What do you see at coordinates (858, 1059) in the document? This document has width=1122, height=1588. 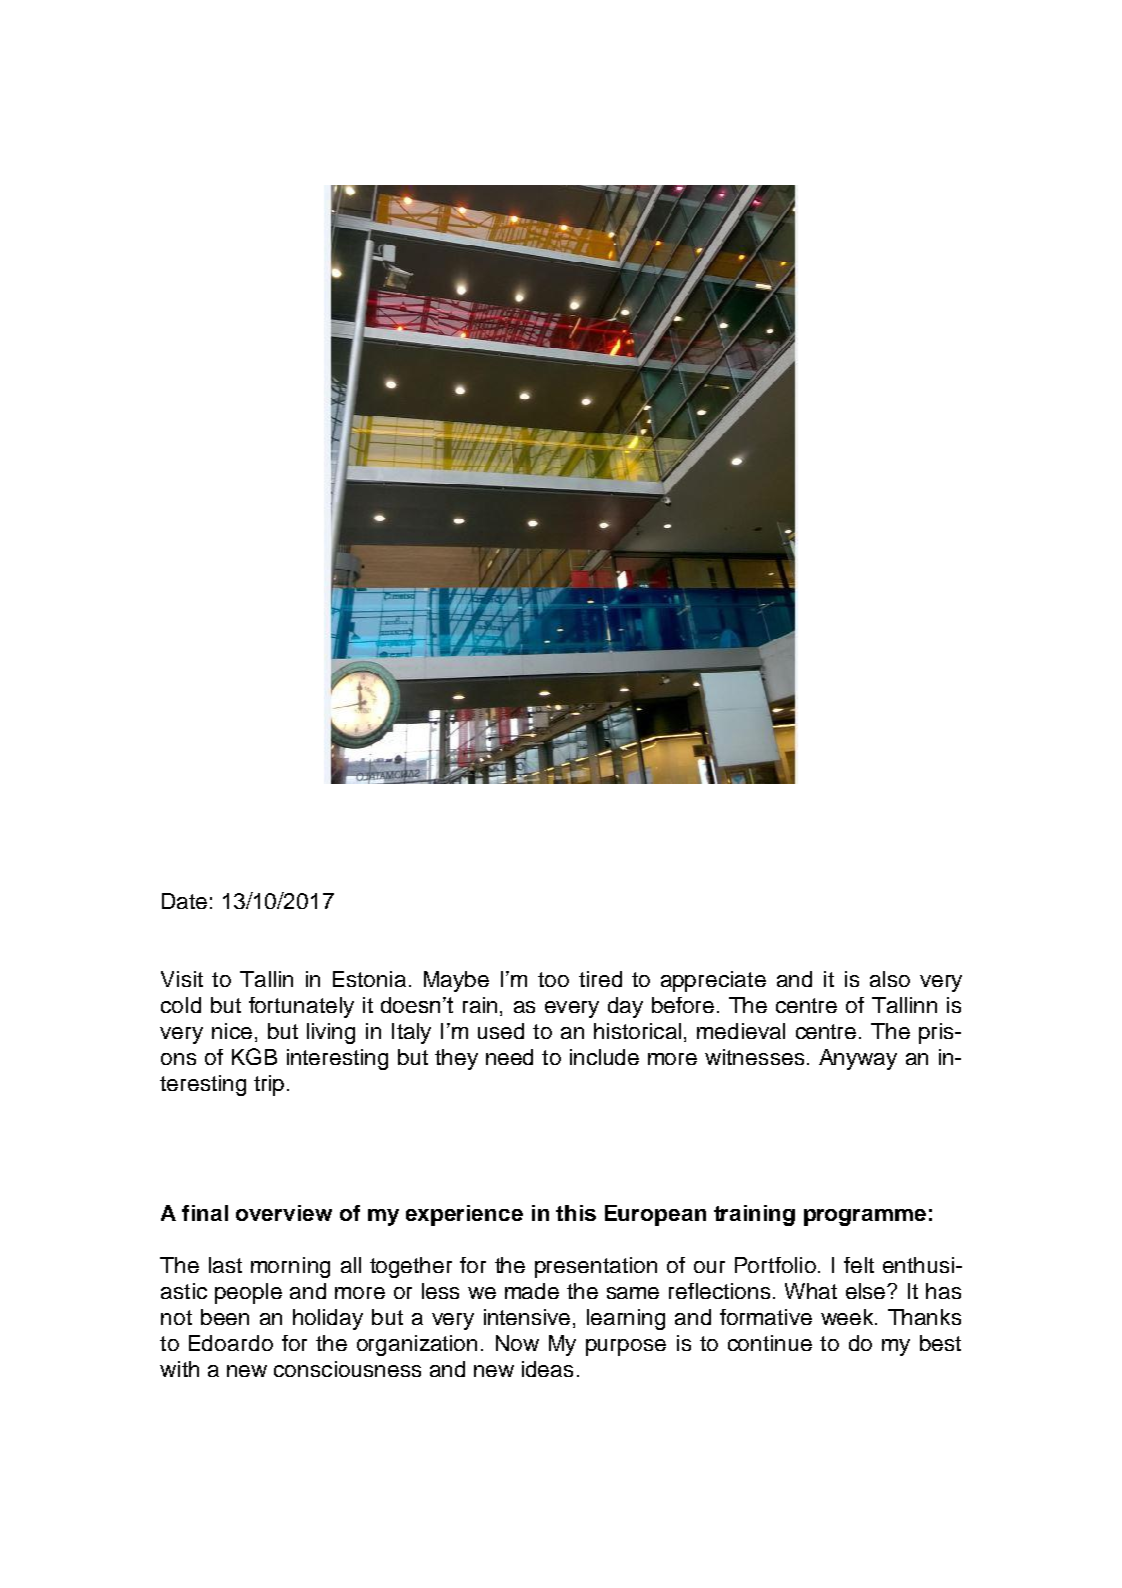 I see `Anyway` at bounding box center [858, 1059].
